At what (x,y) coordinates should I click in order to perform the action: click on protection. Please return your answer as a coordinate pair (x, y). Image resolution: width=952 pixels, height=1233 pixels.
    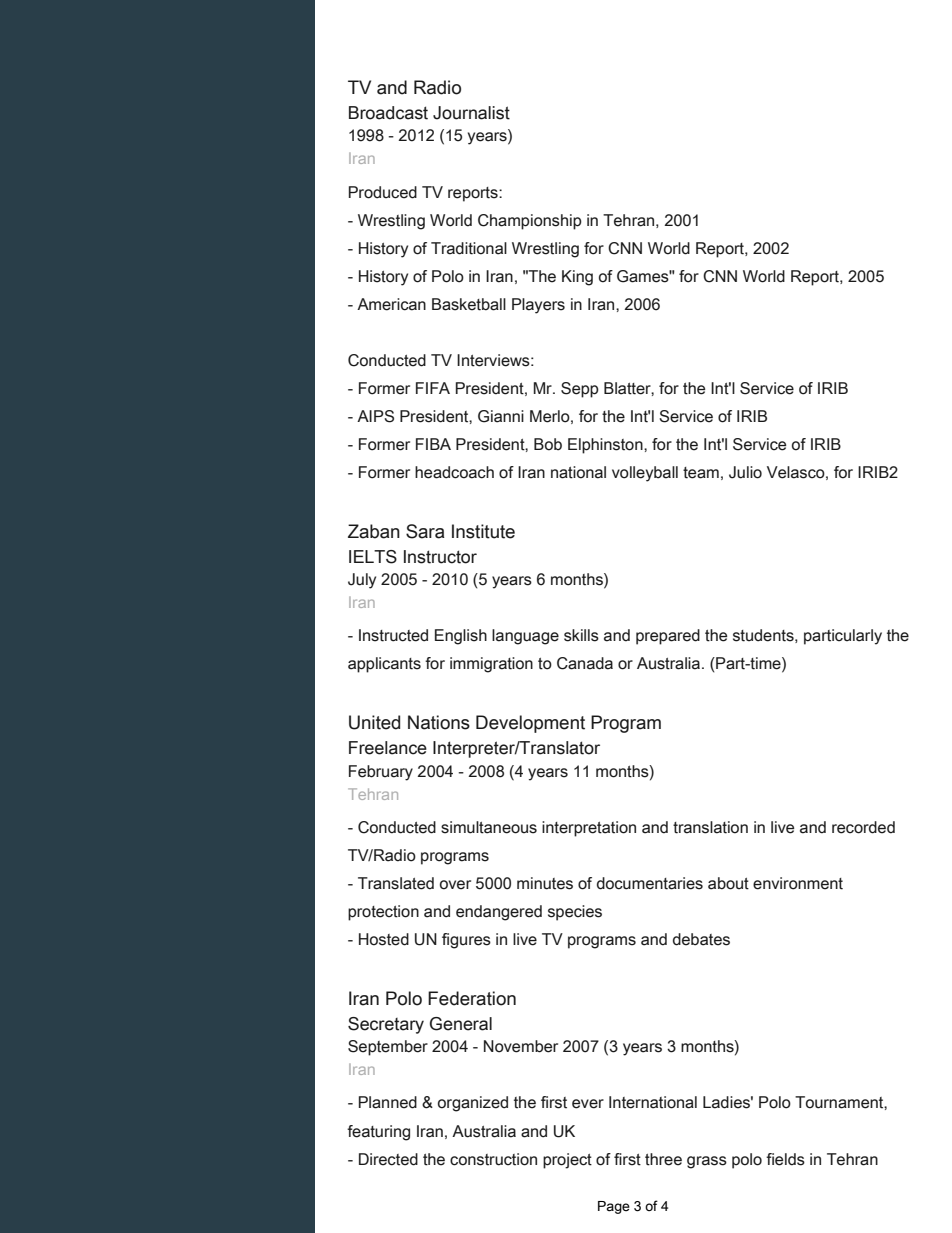
    Looking at the image, I should click on (383, 913).
